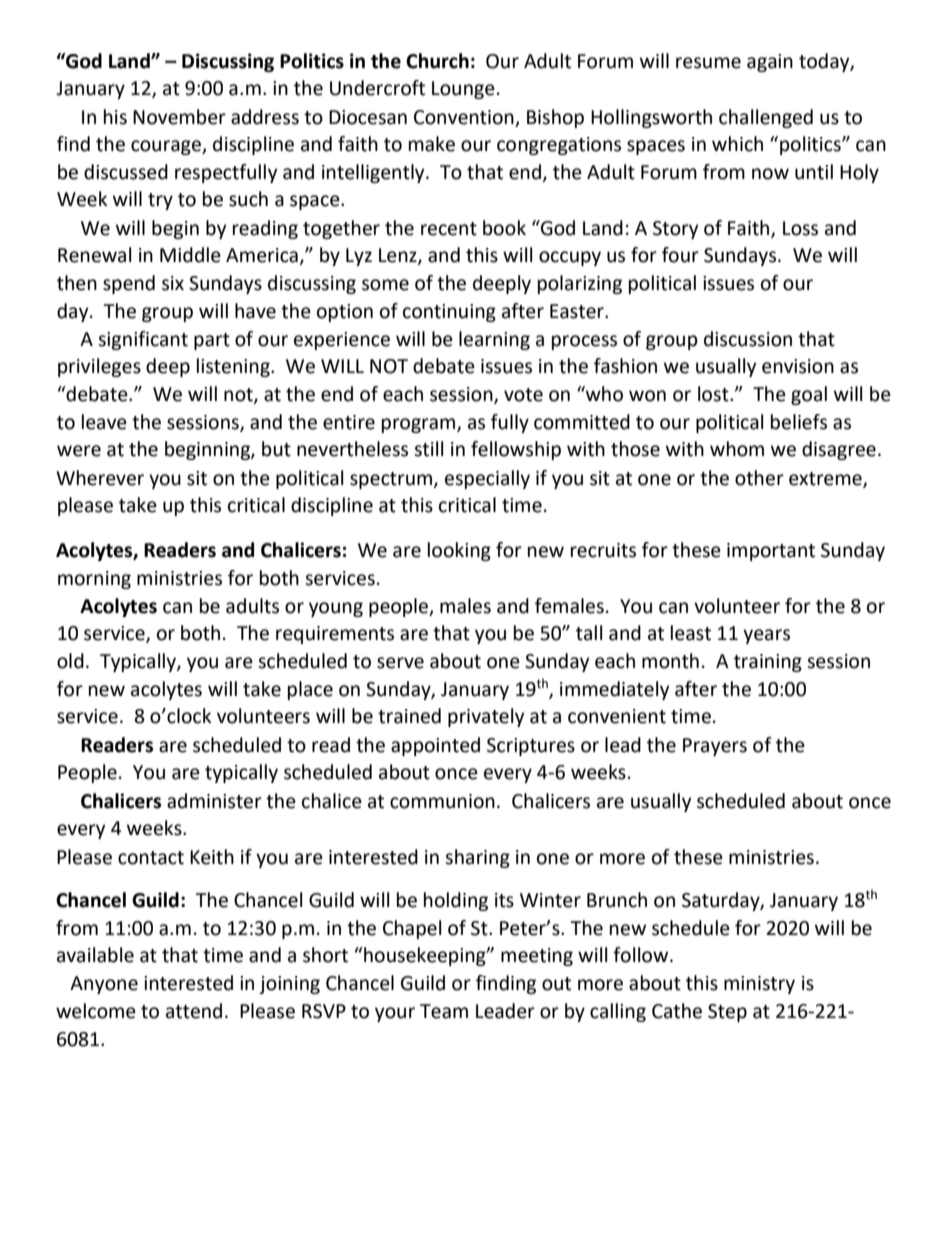 The height and width of the screenshot is (1233, 952). I want to click on Lounge, so click(463, 90).
